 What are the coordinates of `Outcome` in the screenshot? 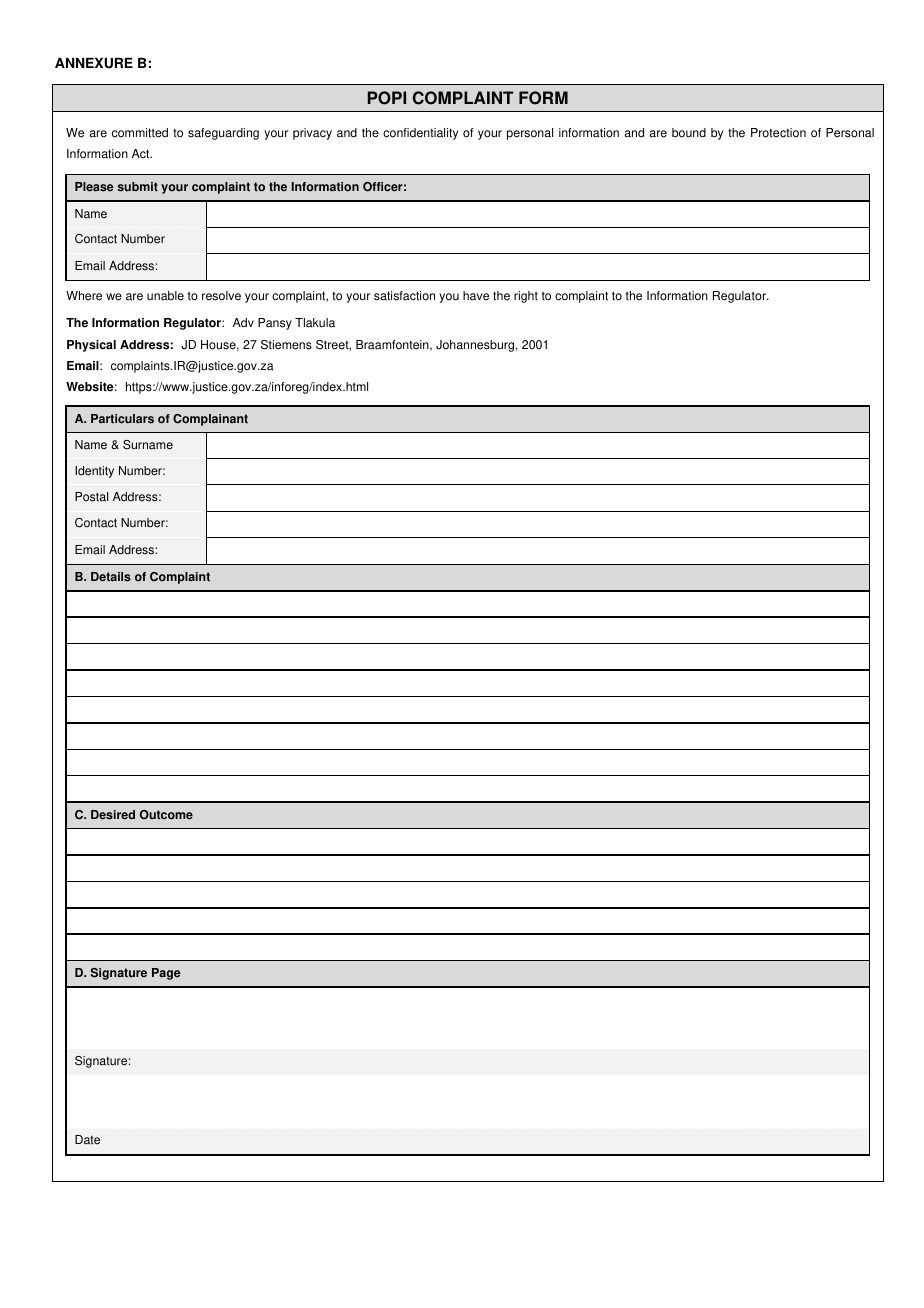 It's located at (166, 815).
